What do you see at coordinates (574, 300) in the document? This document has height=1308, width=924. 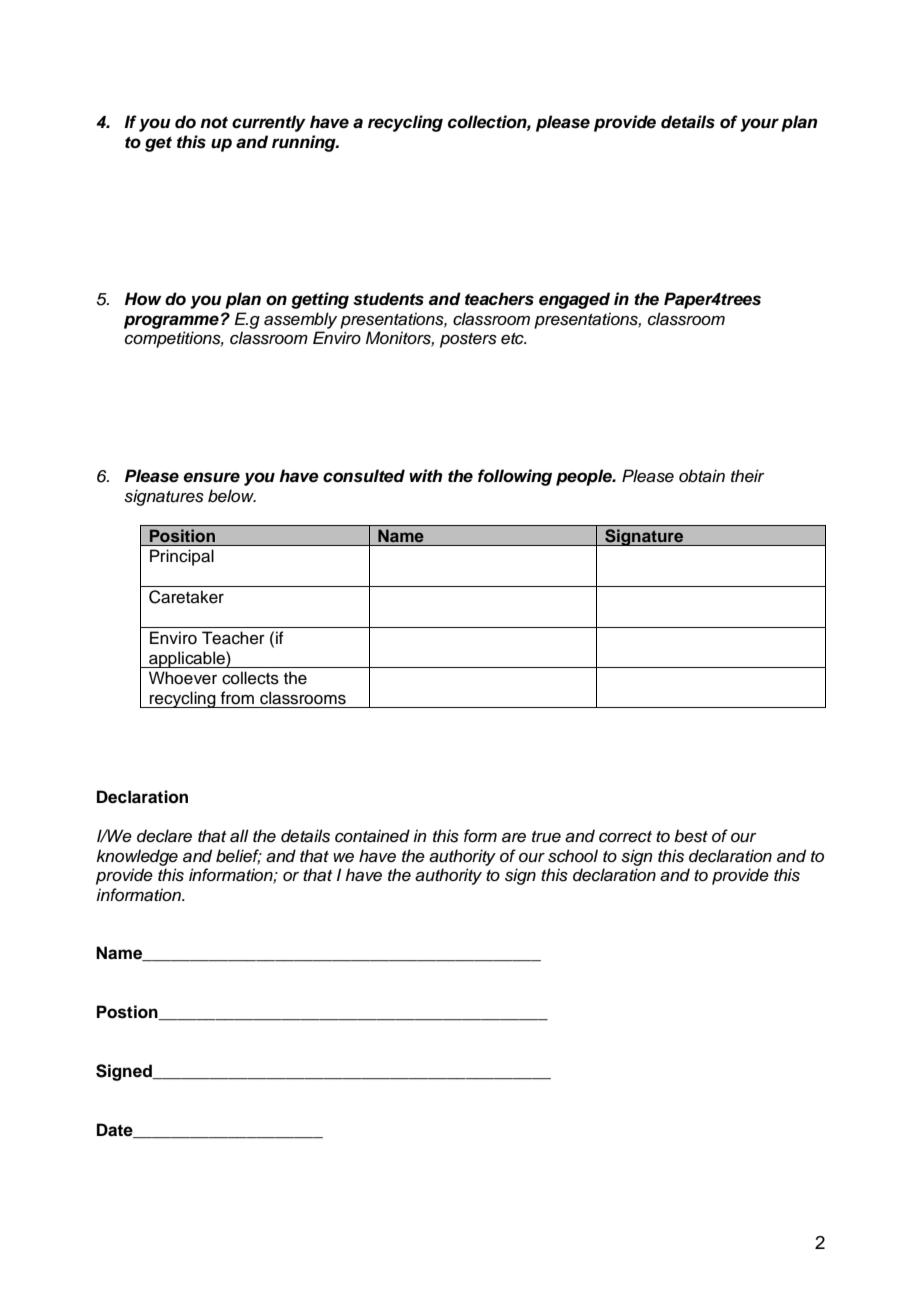 I see `engaged` at bounding box center [574, 300].
